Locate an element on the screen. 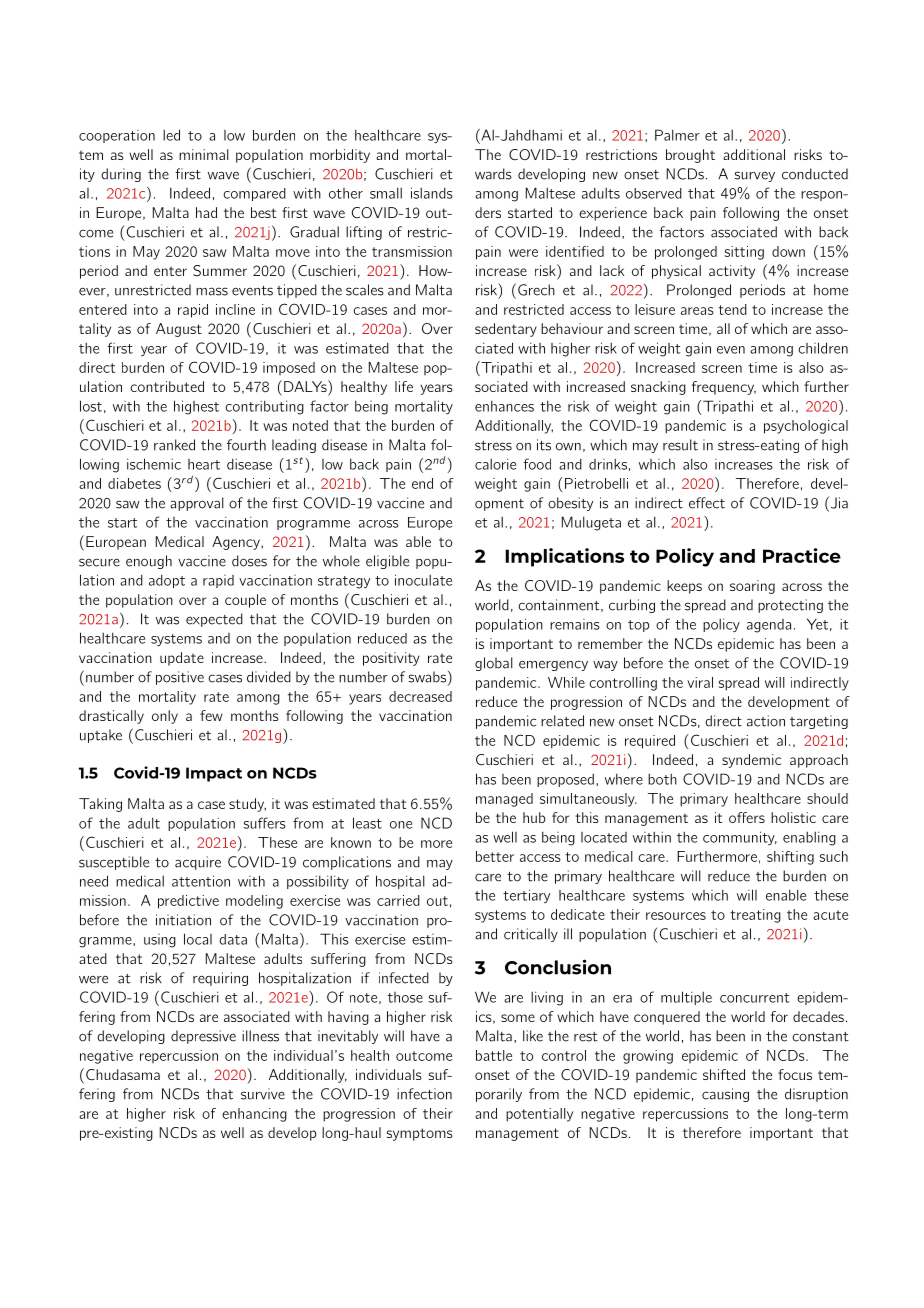  agenda is located at coordinates (769, 626).
